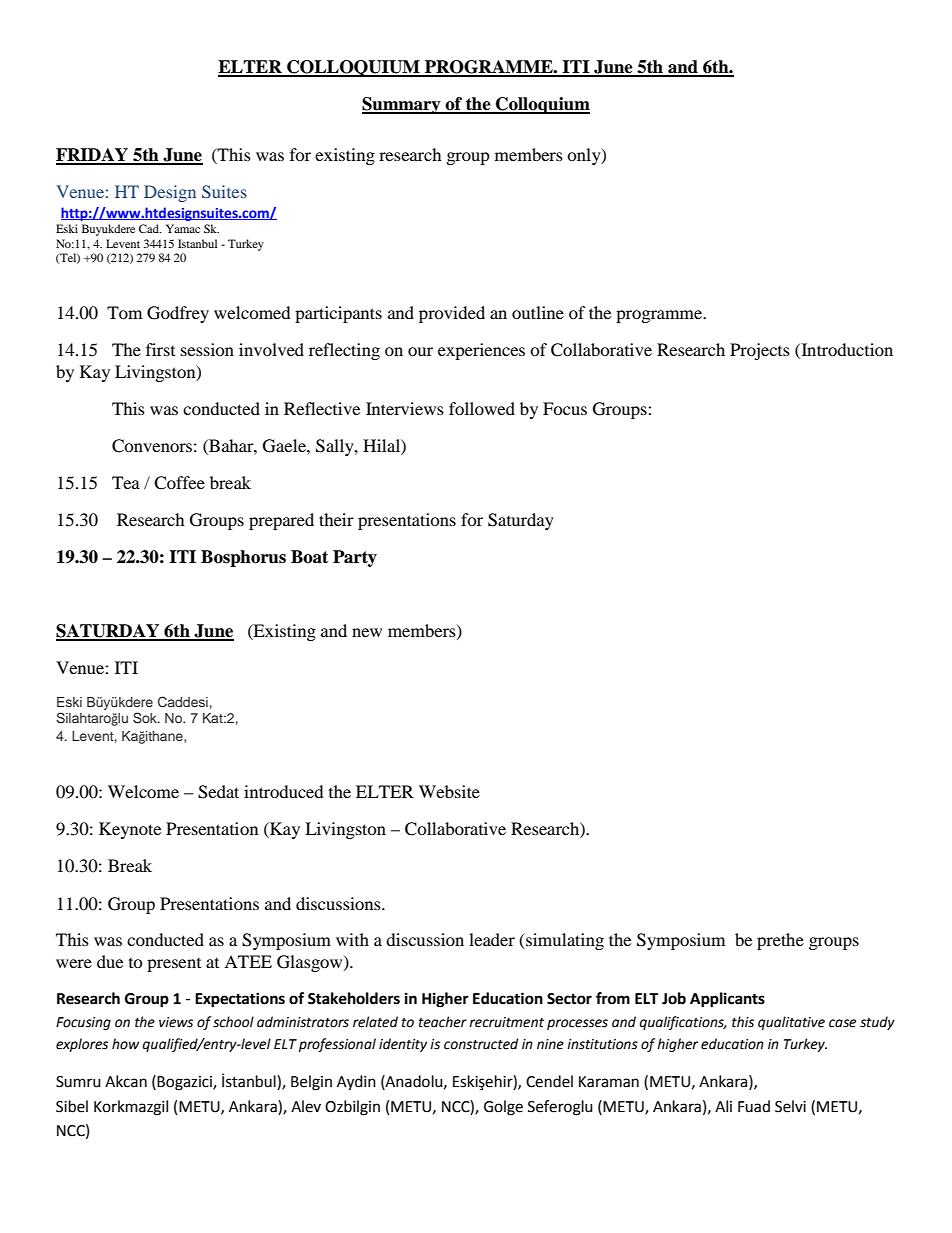 The width and height of the screenshot is (952, 1233). I want to click on new, so click(367, 632).
